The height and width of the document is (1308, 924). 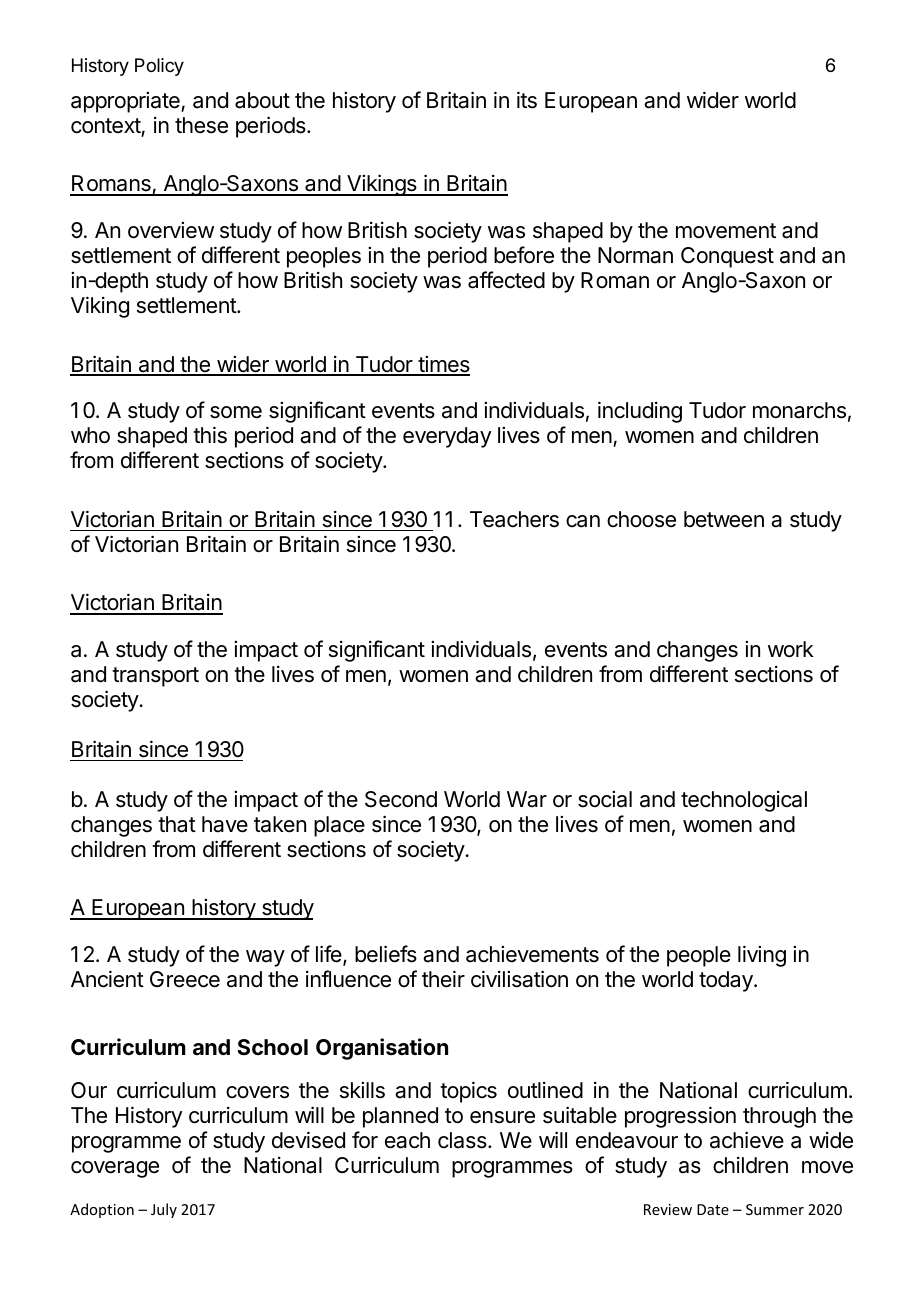 I want to click on its, so click(x=527, y=100).
